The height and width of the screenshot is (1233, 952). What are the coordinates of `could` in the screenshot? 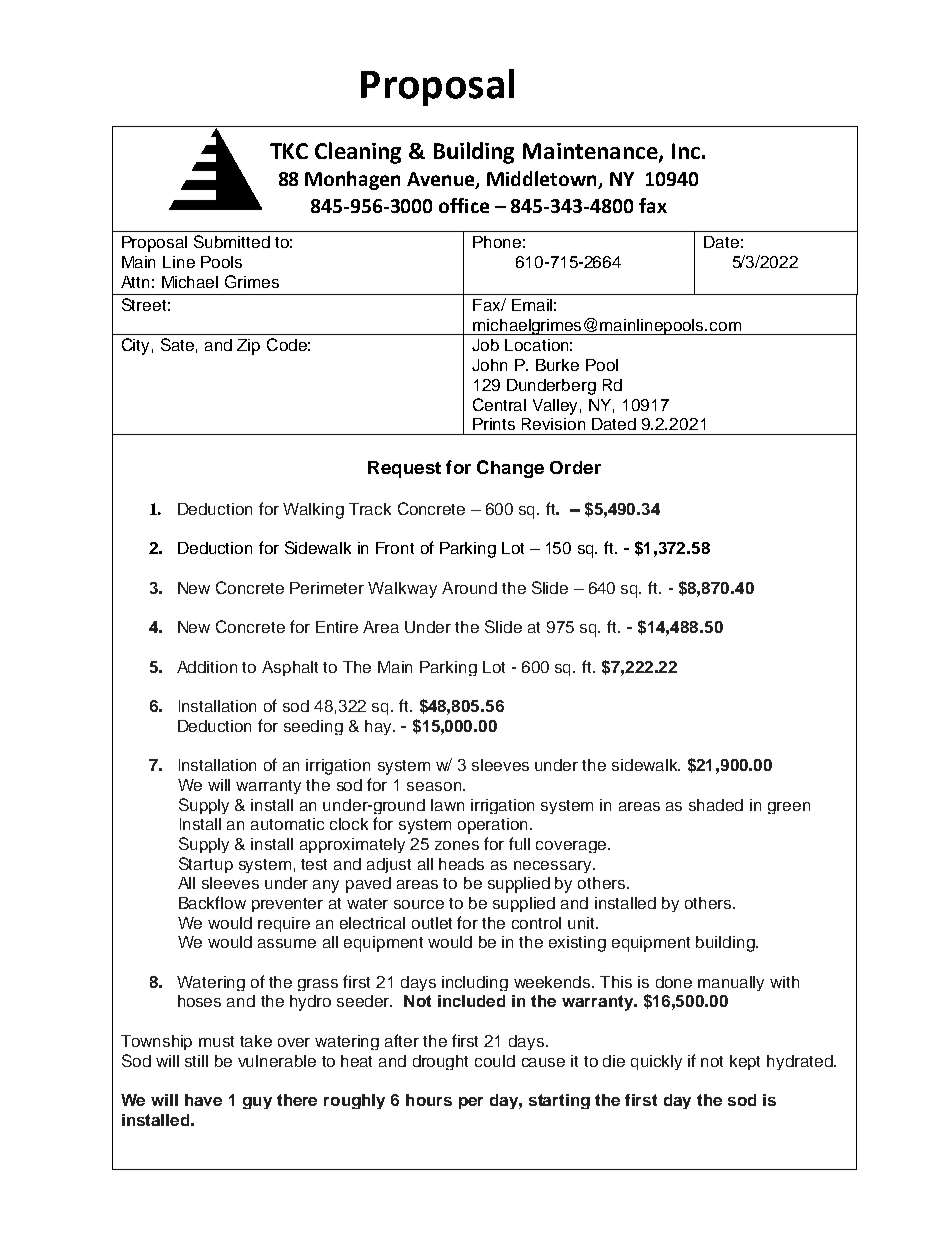 It's located at (495, 1061).
